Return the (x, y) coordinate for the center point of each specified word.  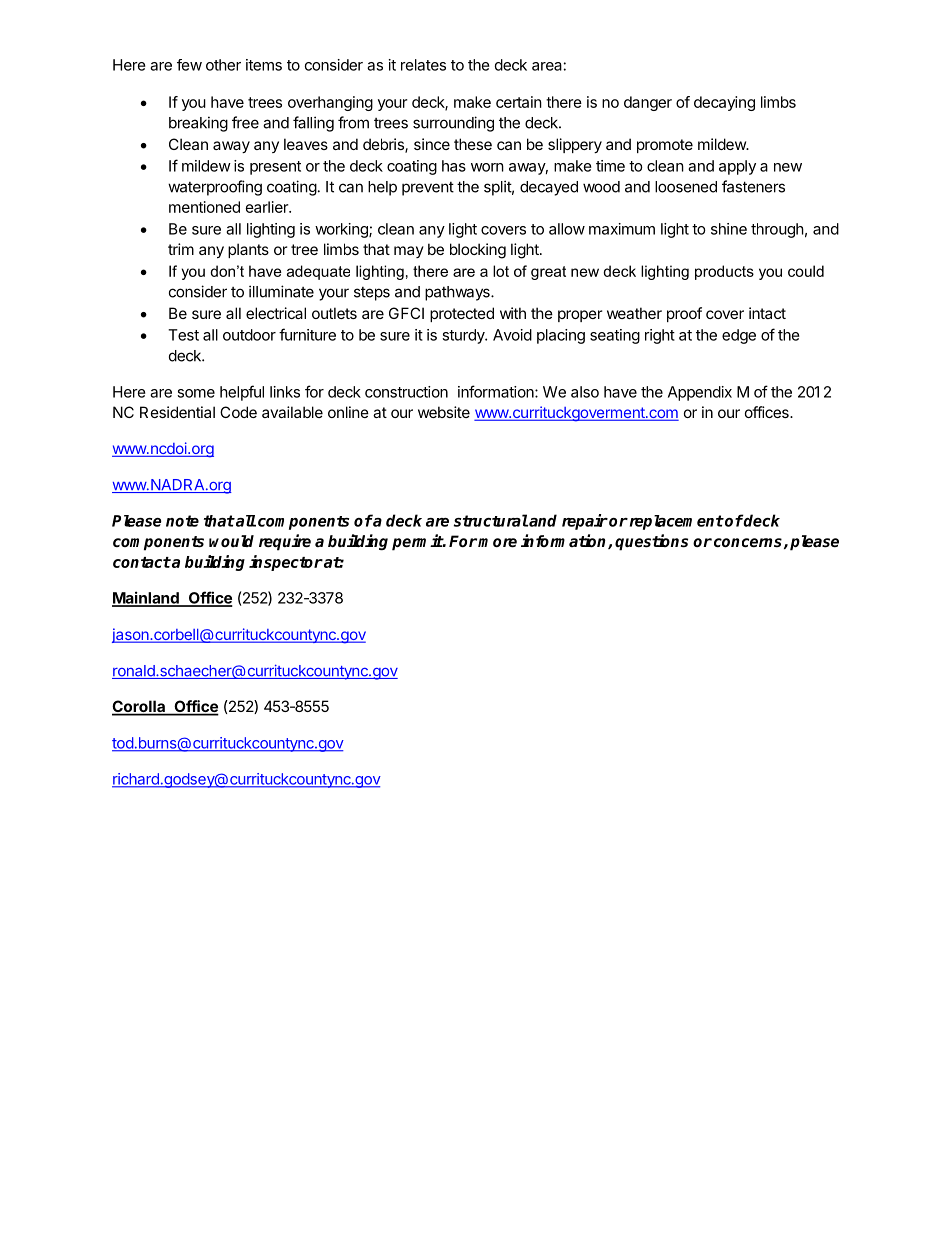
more (497, 543)
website (444, 412)
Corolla (139, 707)
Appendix (700, 393)
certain (519, 102)
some (196, 393)
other (223, 65)
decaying (724, 103)
